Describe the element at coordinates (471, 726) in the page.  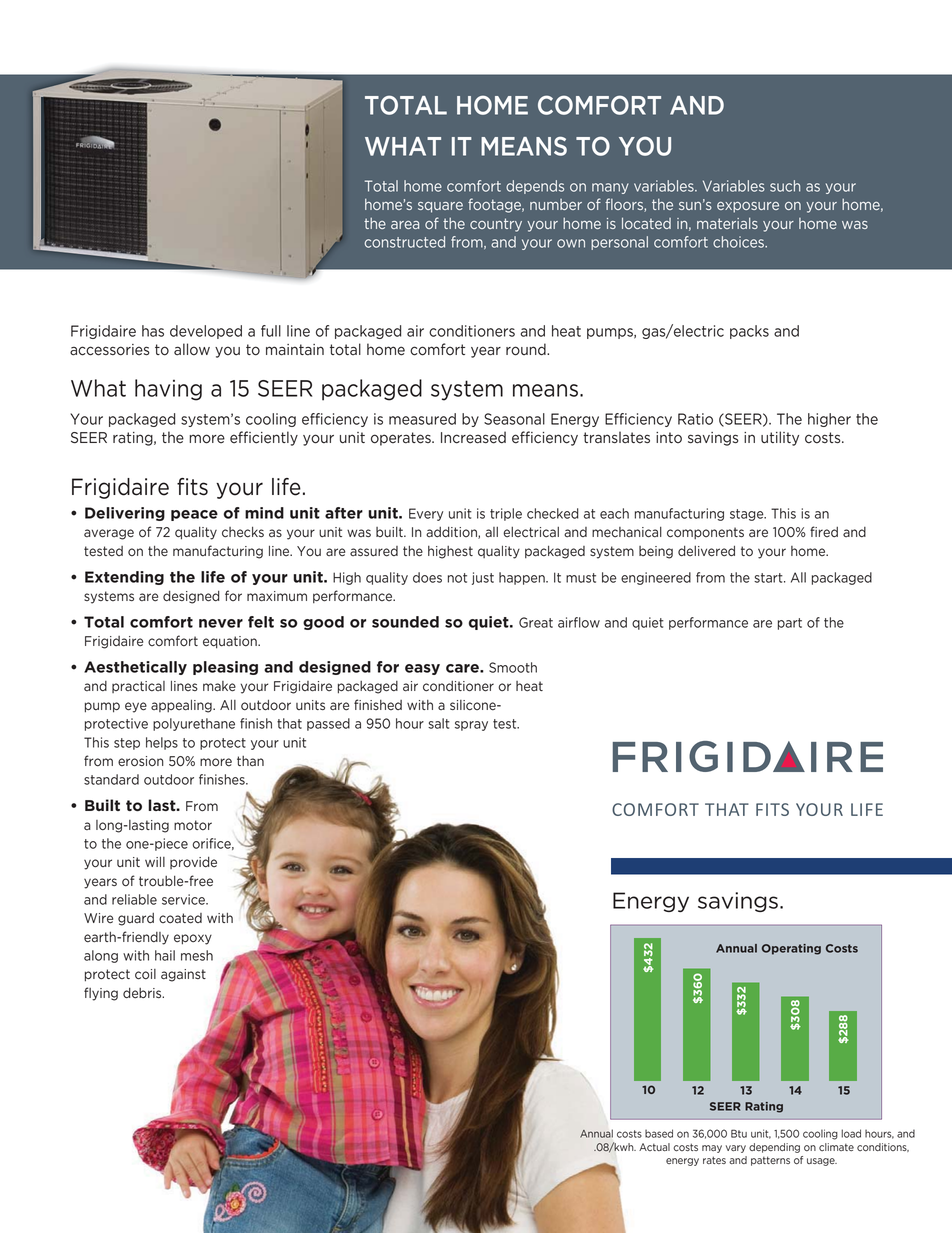
I see `spray` at that location.
